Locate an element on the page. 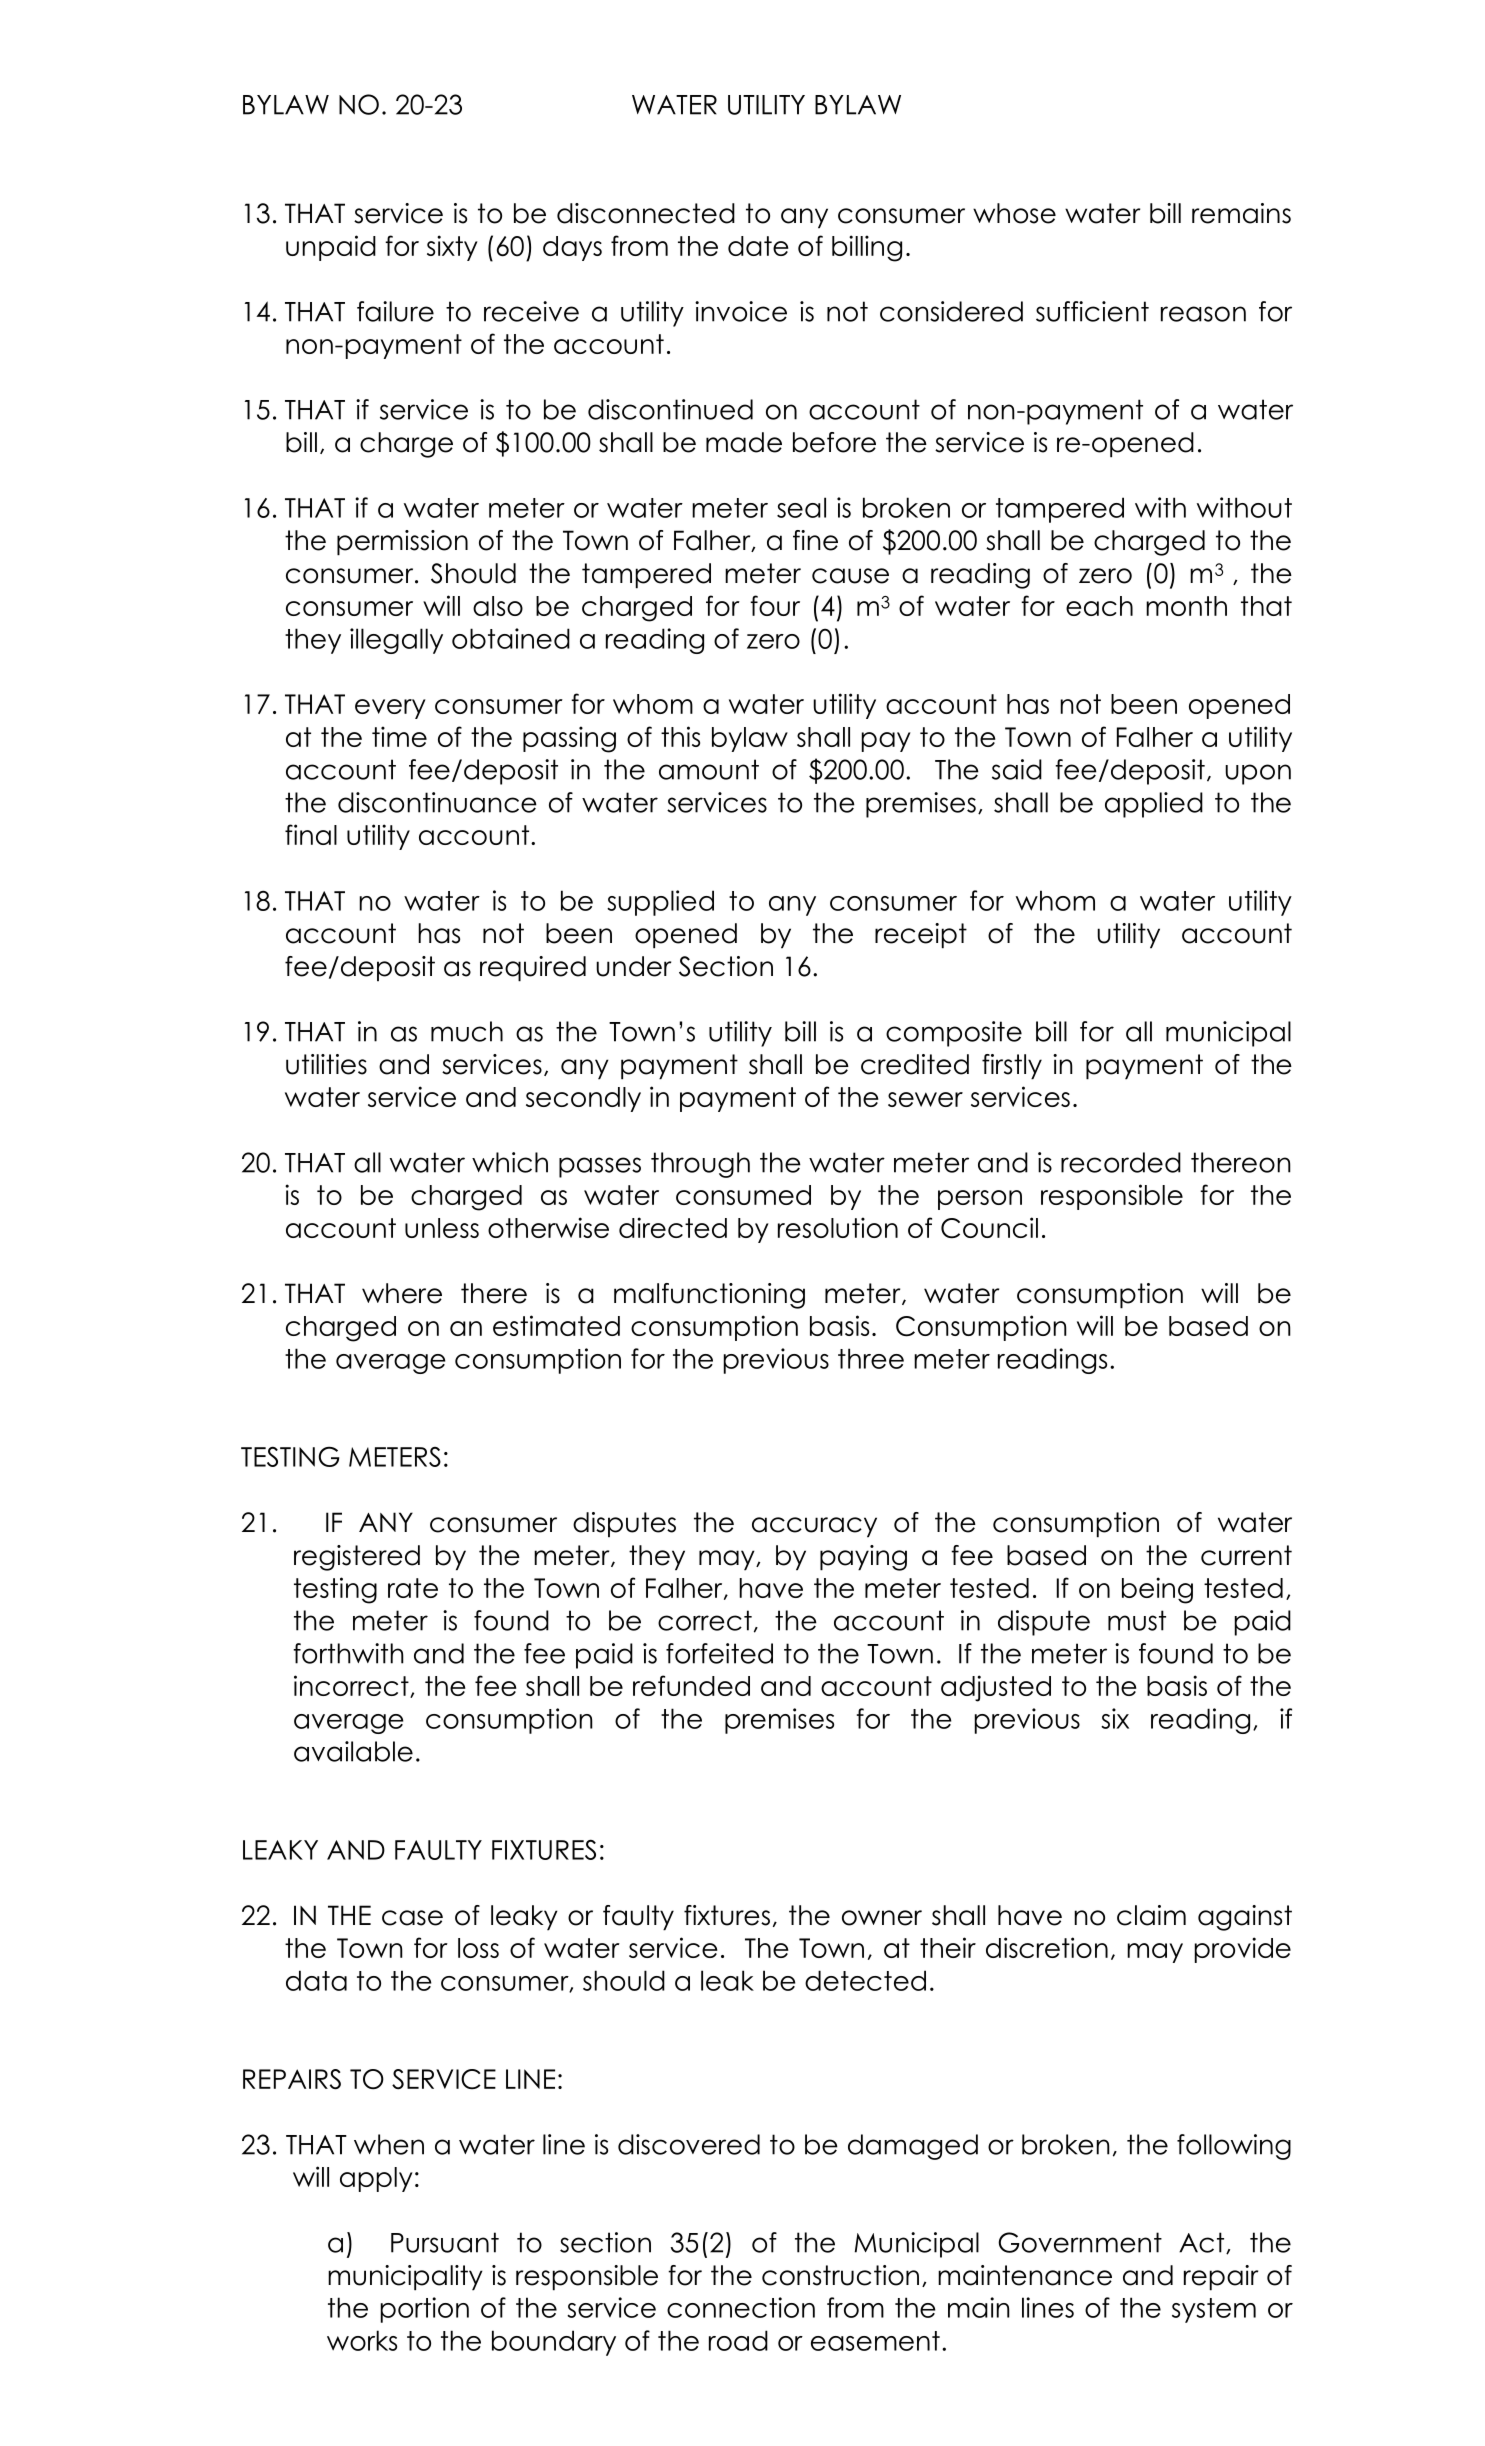  sufficient is located at coordinates (1092, 311).
